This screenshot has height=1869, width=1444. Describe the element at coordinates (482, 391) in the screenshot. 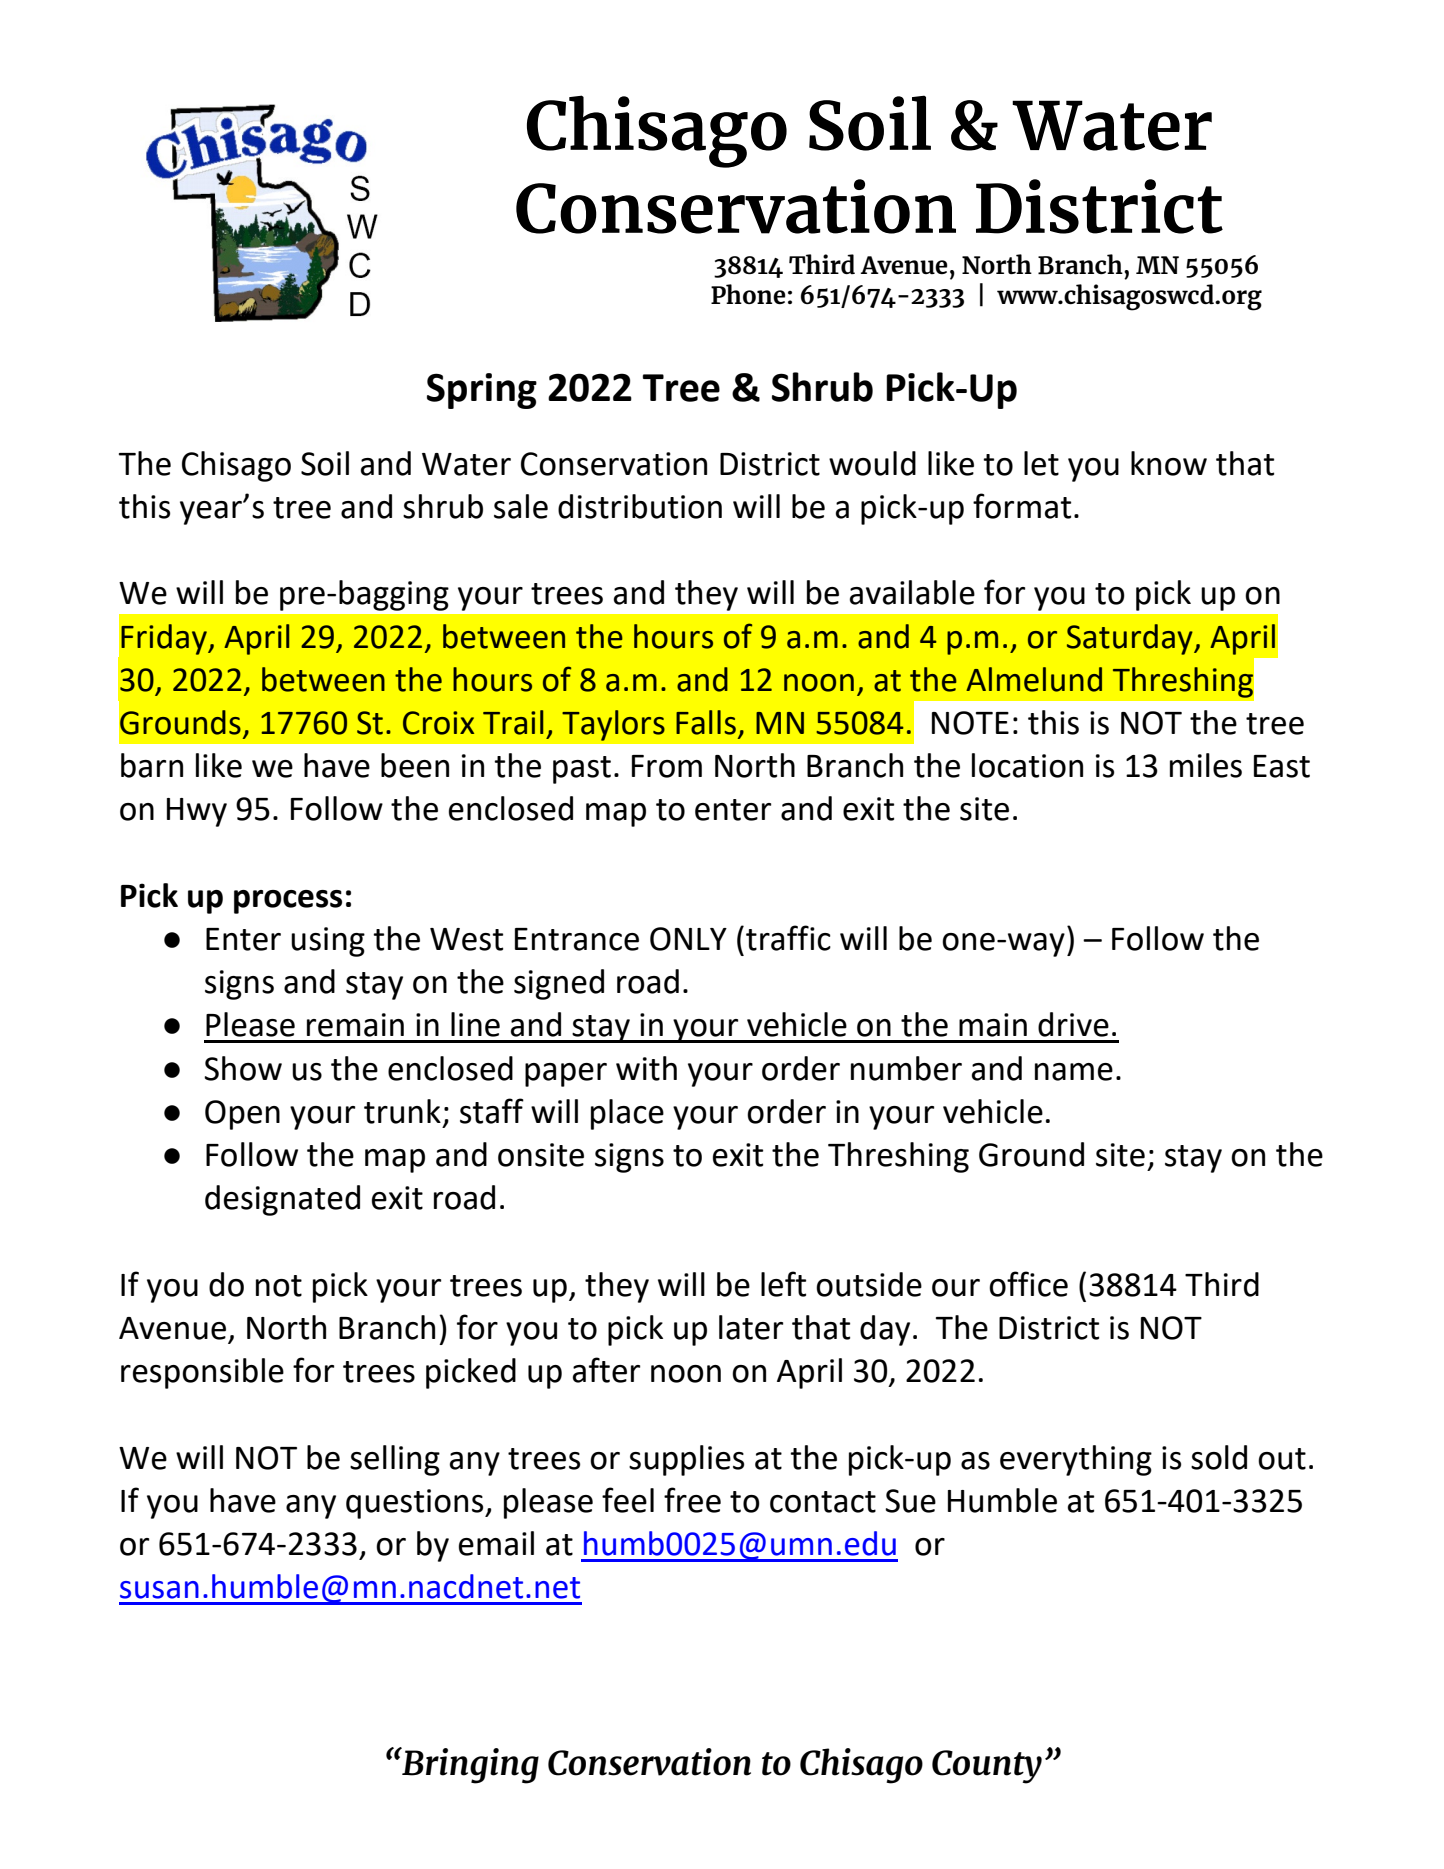

I see `Spring` at that location.
